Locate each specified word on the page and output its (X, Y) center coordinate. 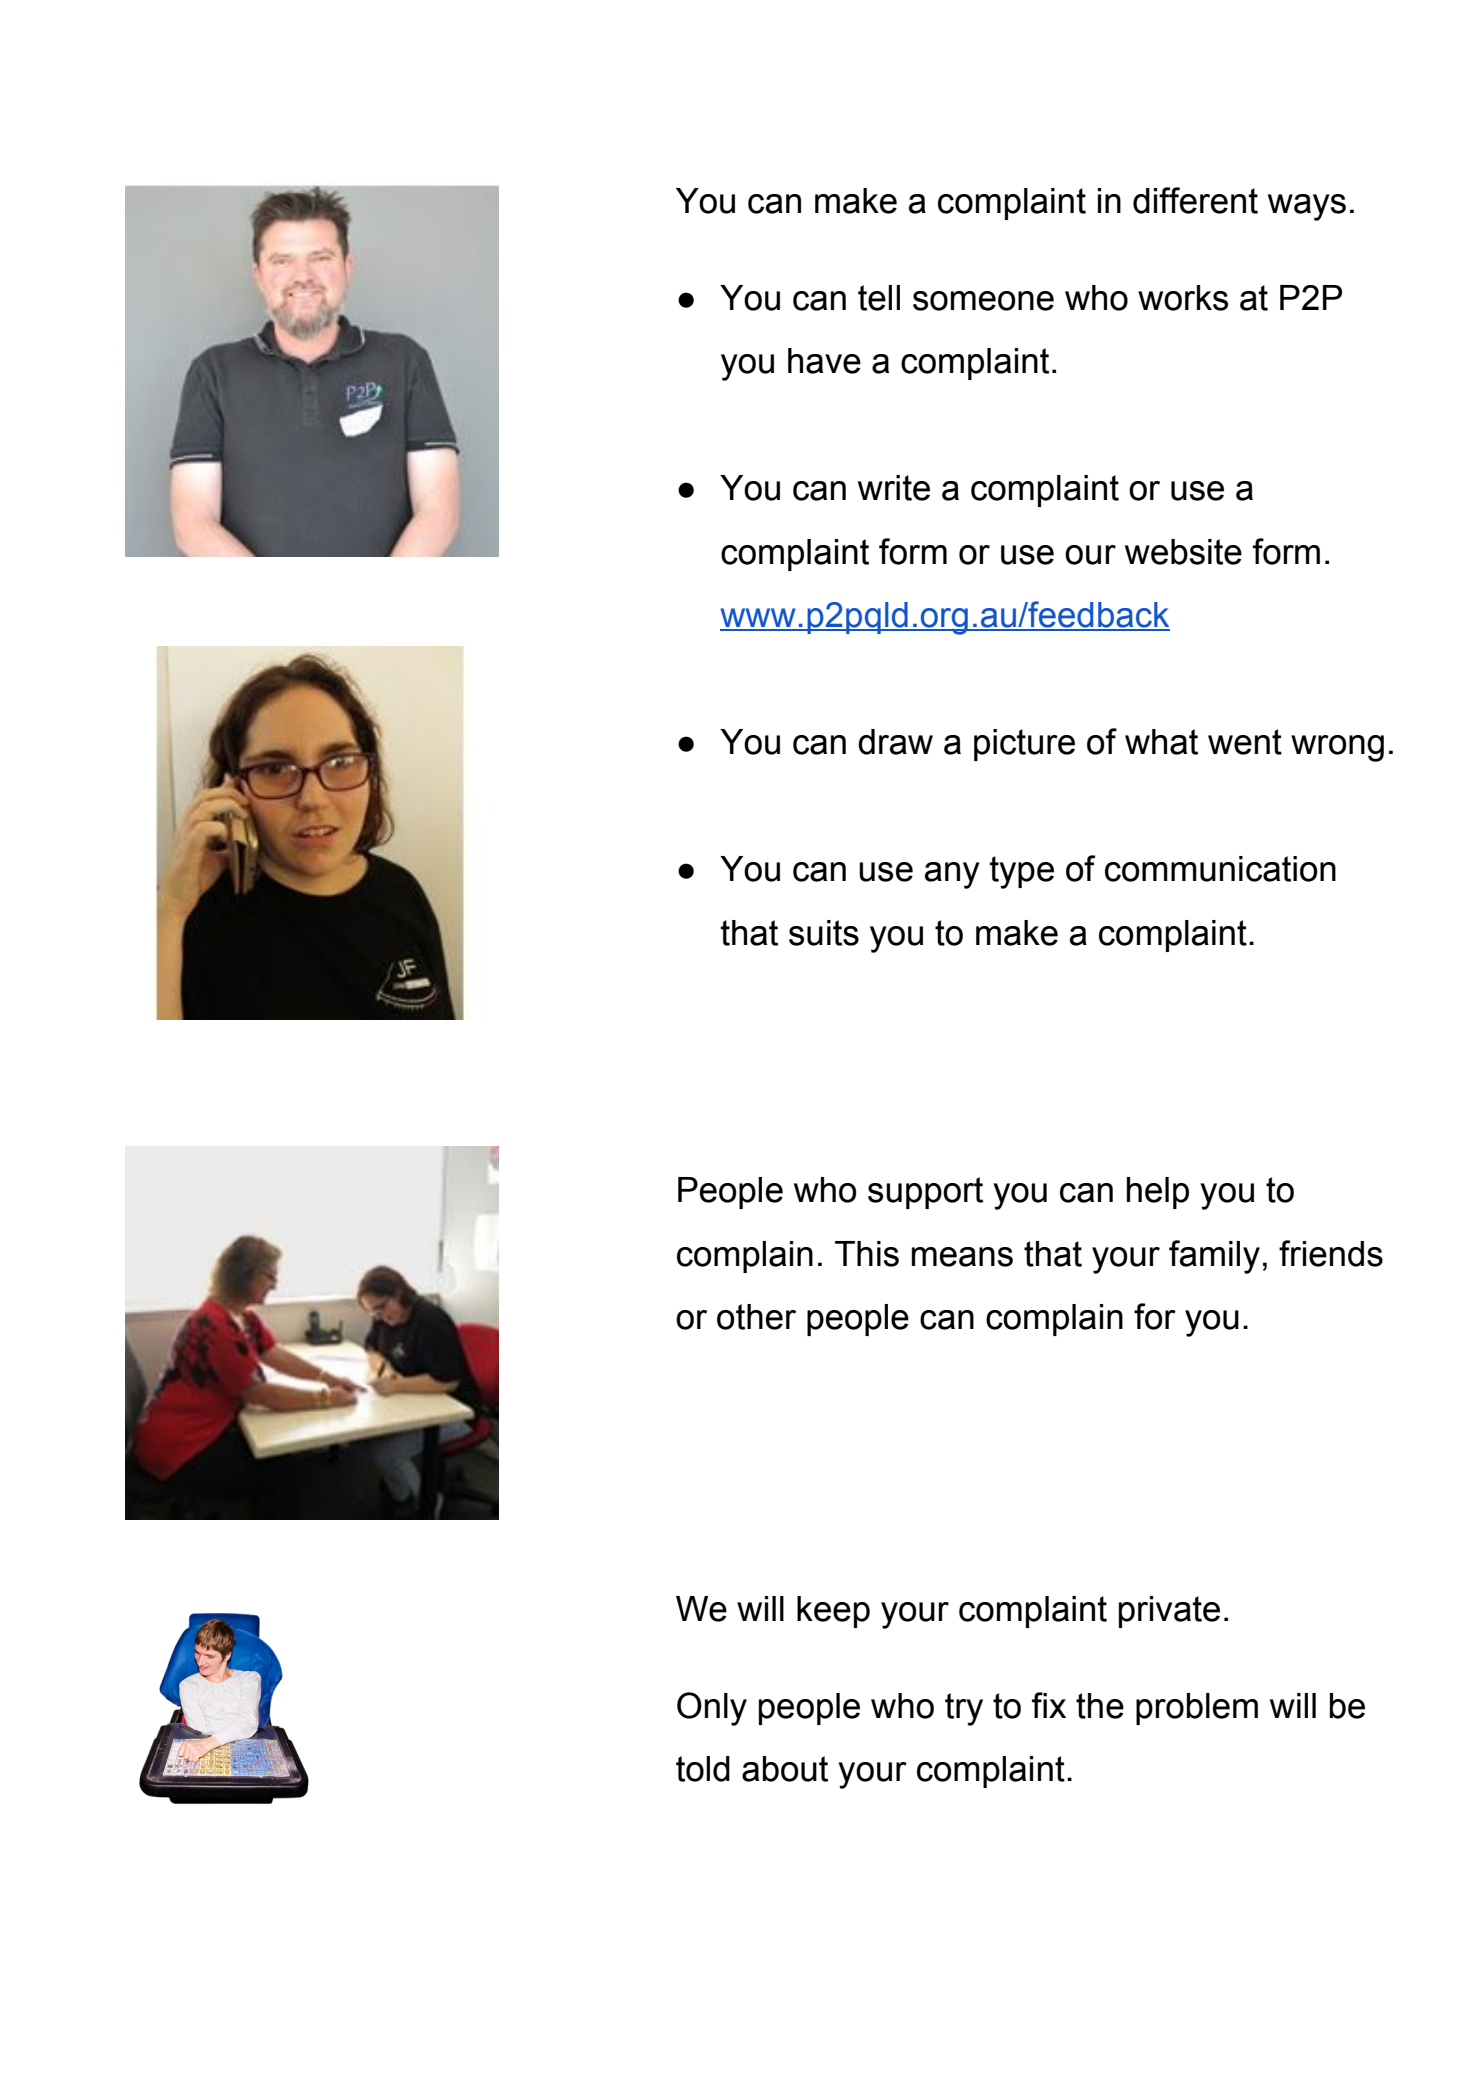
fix (1049, 1705)
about (785, 1769)
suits (824, 933)
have (824, 361)
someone (983, 301)
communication (1220, 869)
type (1022, 872)
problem (1197, 1709)
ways (1307, 207)
